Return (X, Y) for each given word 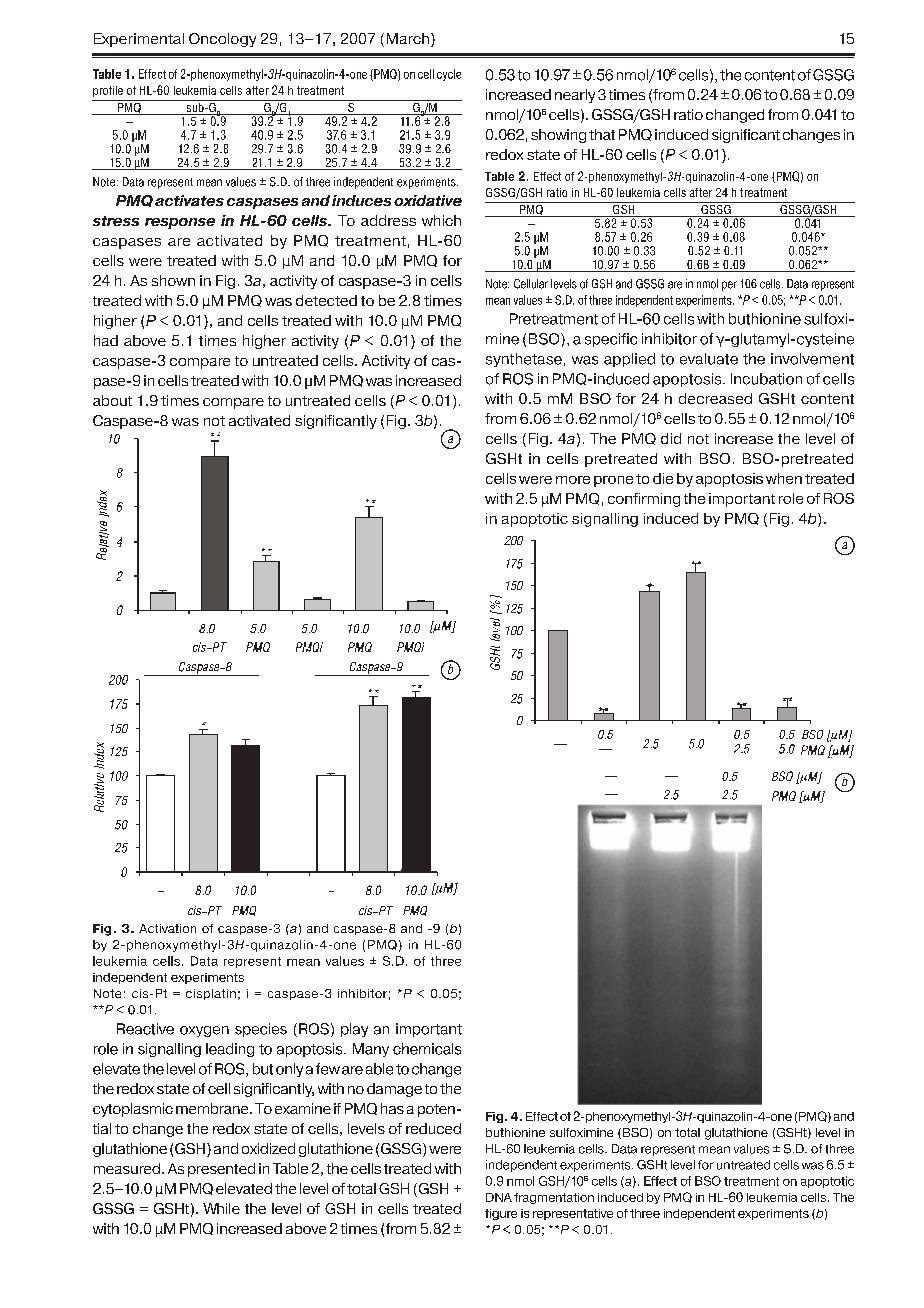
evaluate (709, 359)
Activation (167, 928)
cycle (449, 75)
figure (501, 1214)
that (602, 134)
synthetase (524, 360)
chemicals (427, 1049)
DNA (499, 1197)
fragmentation (554, 1198)
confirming (644, 500)
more (573, 480)
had (106, 340)
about (112, 400)
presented (221, 1170)
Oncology (222, 40)
